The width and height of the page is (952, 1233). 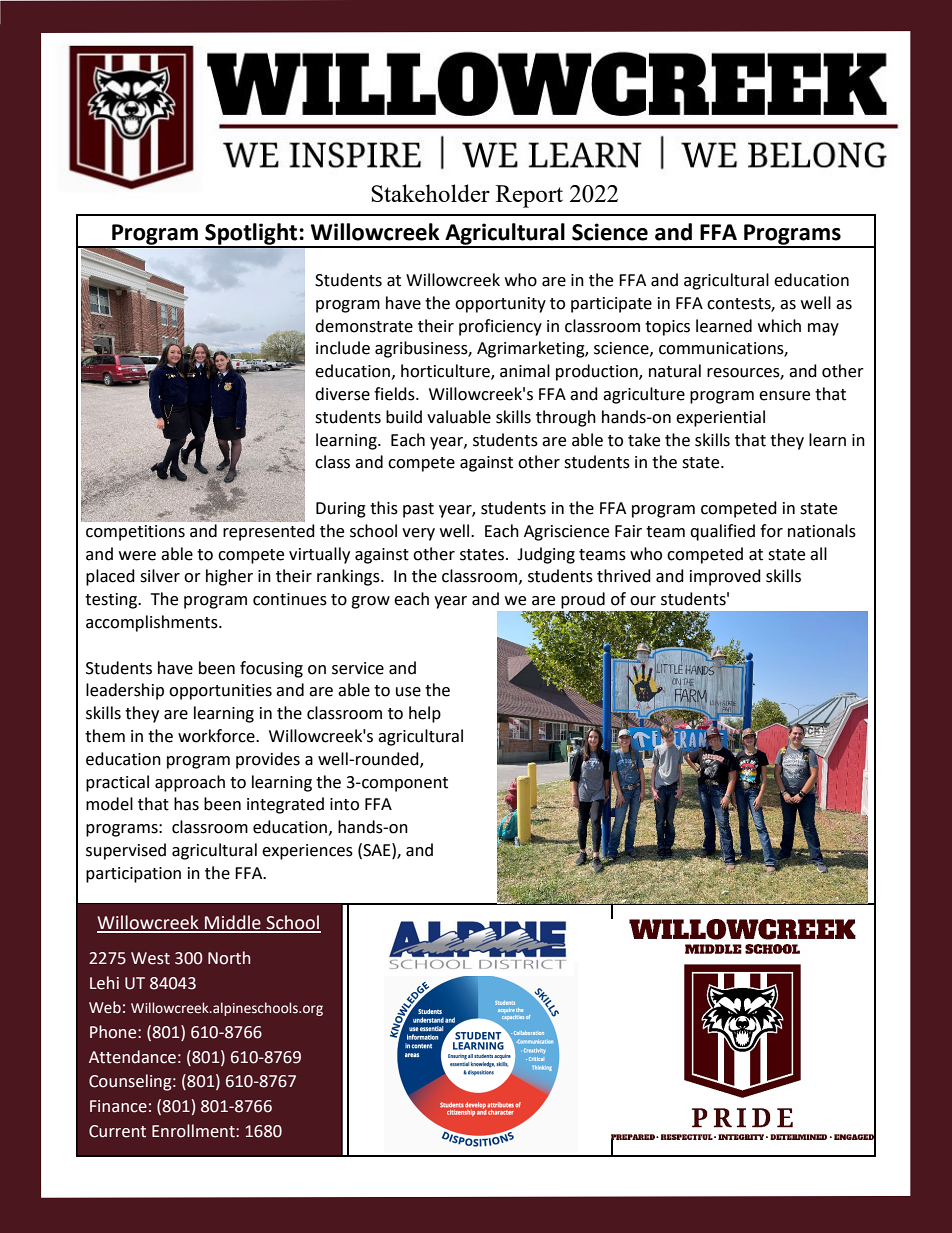 What do you see at coordinates (425, 714) in the page?
I see `help` at bounding box center [425, 714].
